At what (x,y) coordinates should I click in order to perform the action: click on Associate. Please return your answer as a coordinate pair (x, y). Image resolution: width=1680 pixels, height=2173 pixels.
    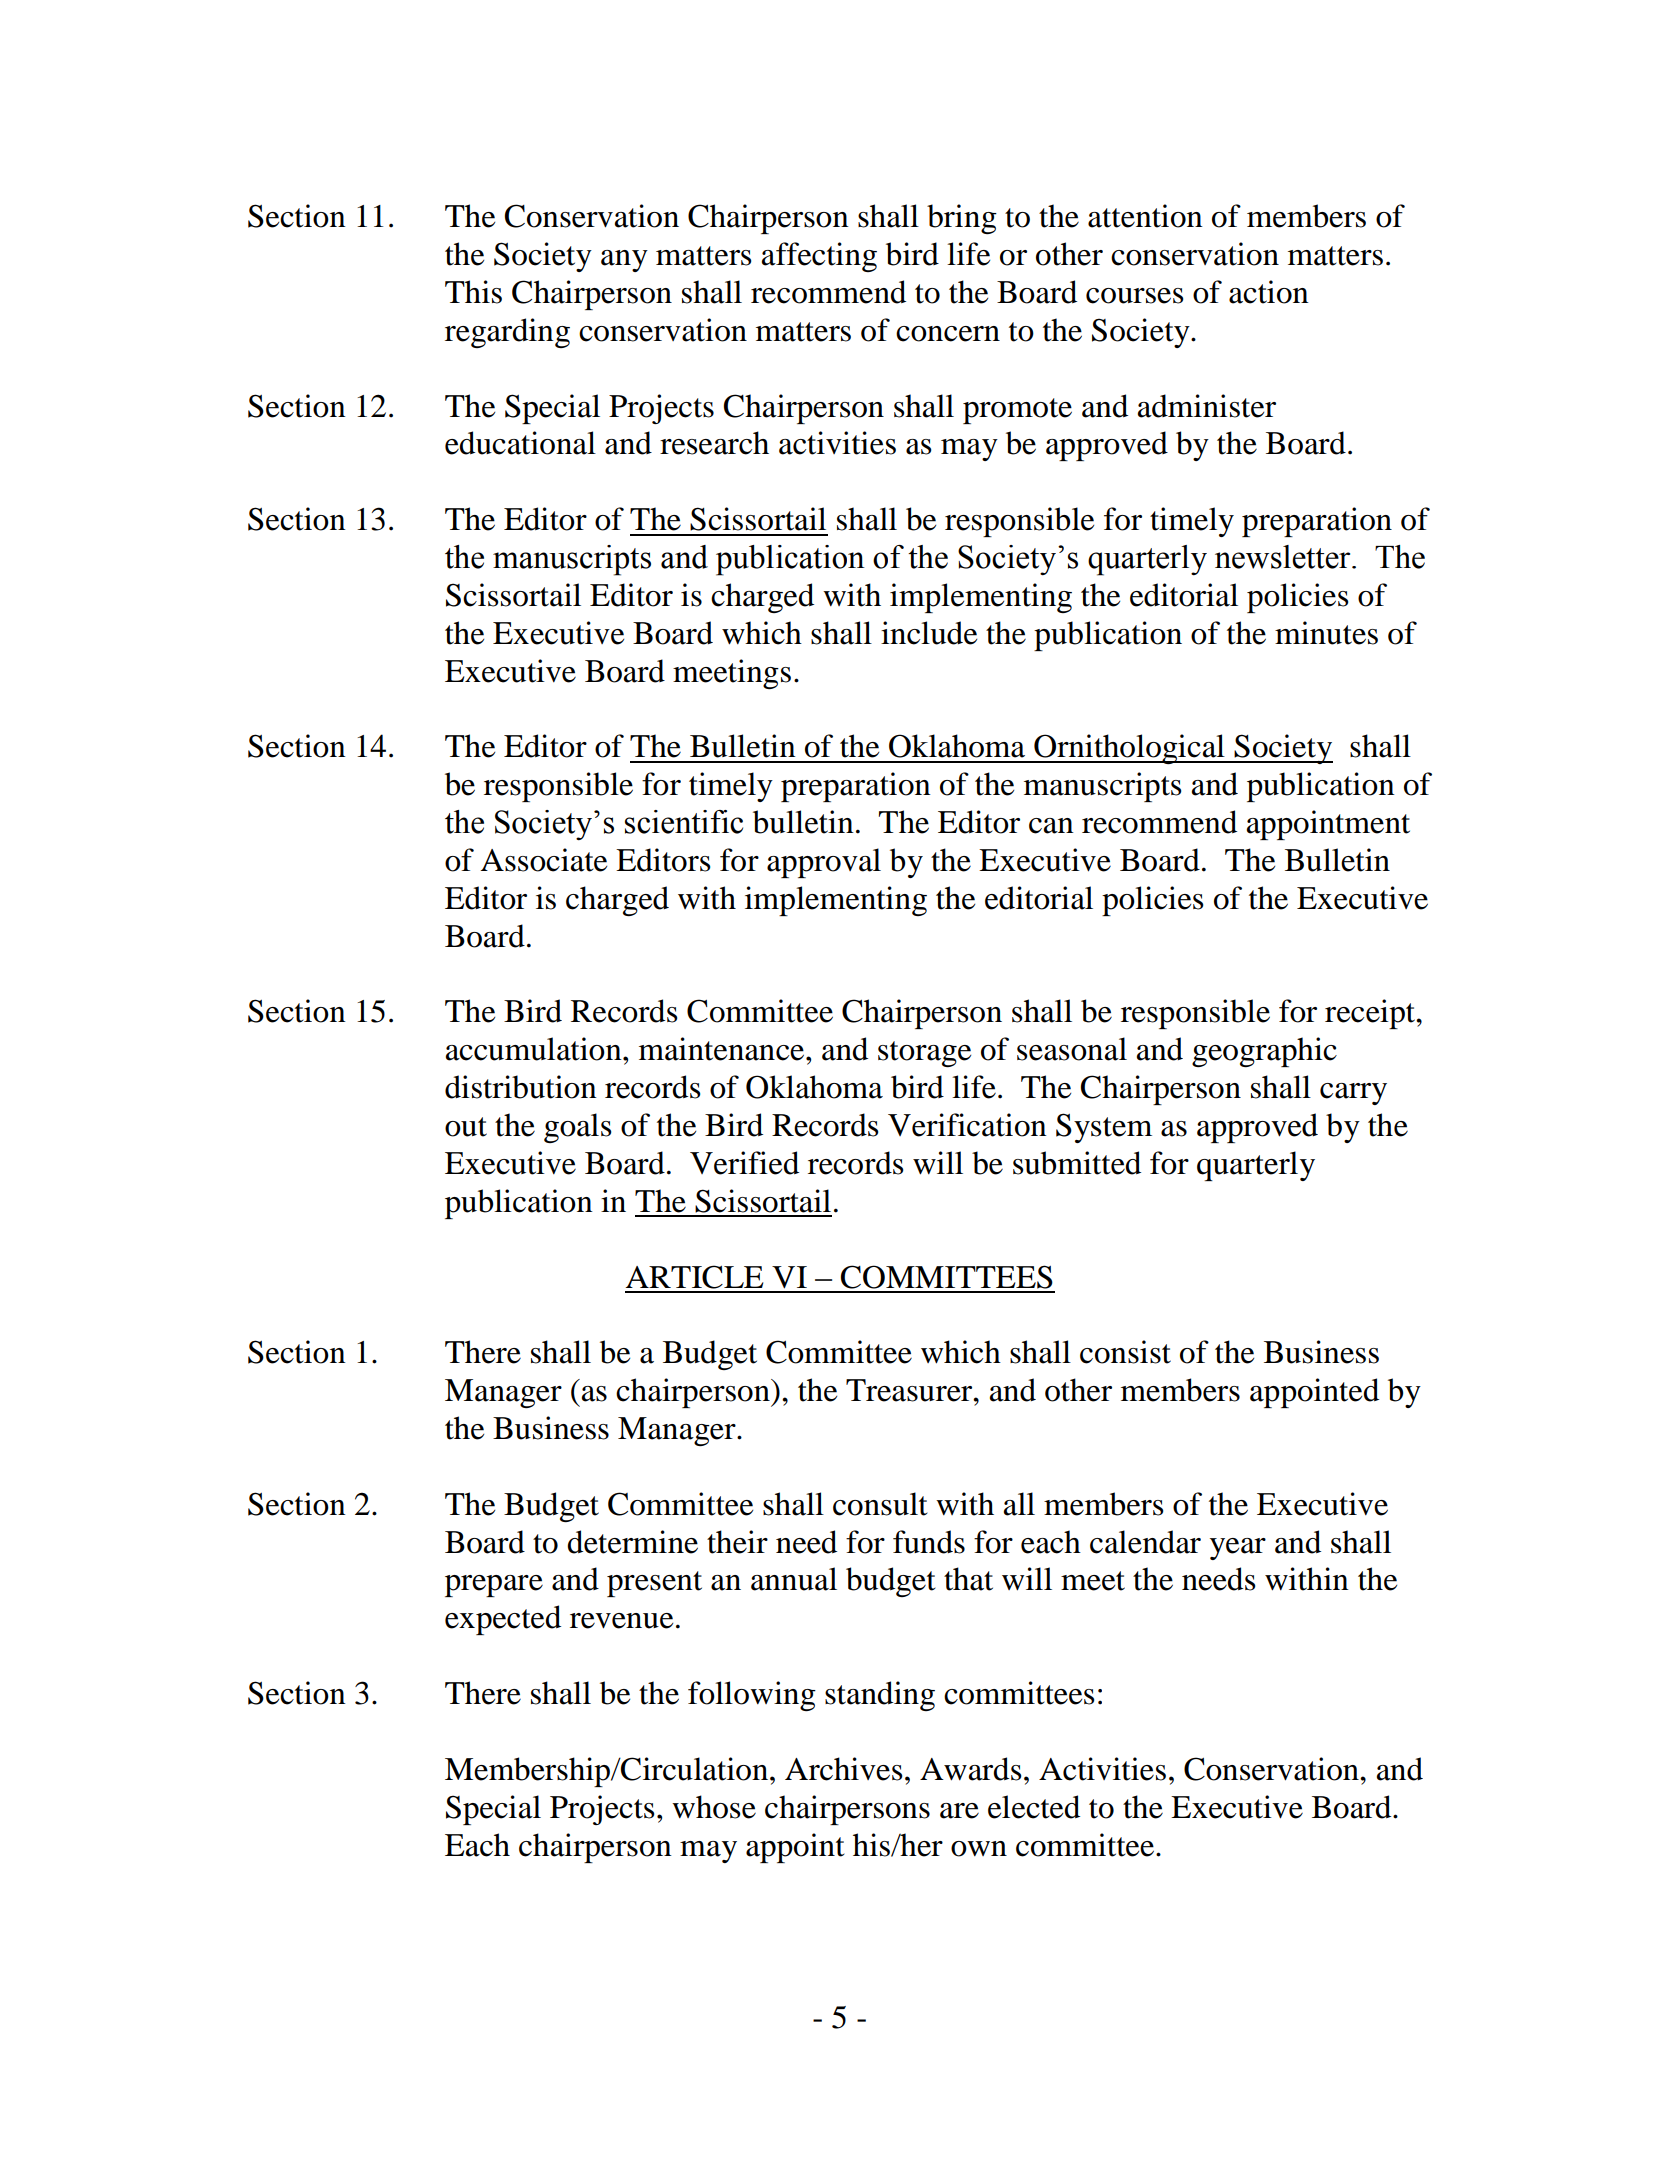
    Looking at the image, I should click on (544, 860).
